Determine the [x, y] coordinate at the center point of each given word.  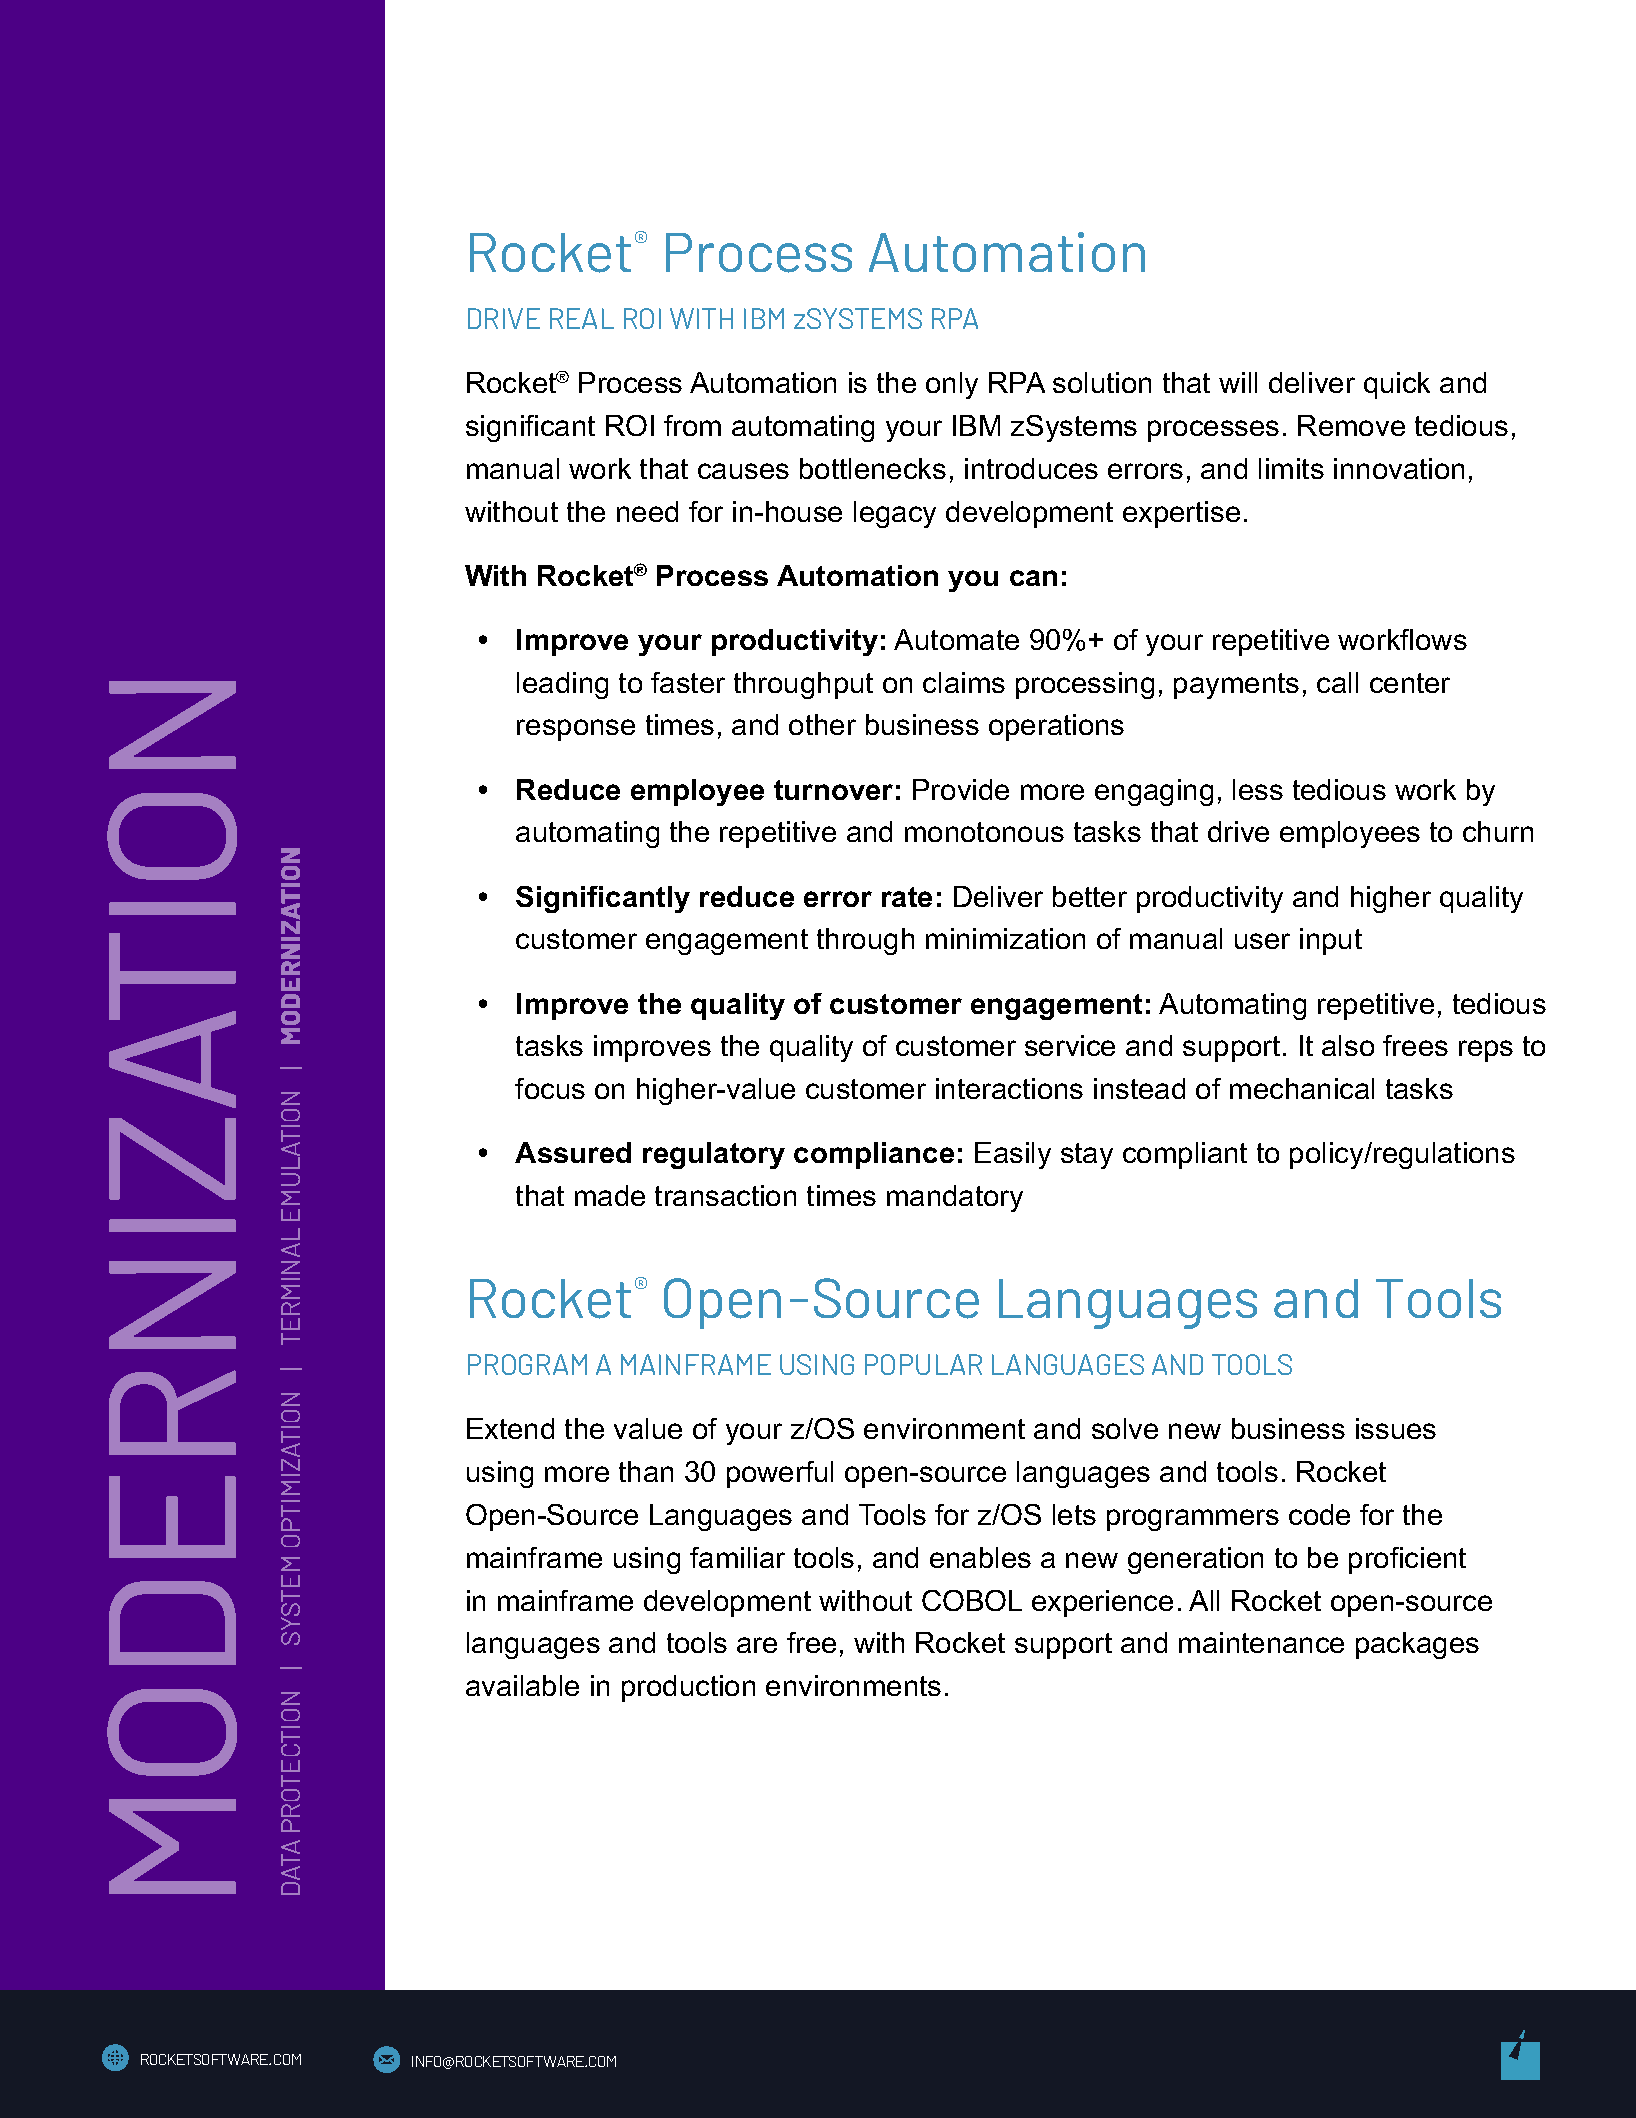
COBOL [972, 1600]
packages [1417, 1645]
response [576, 730]
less [1258, 789]
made [610, 1195]
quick [1397, 385]
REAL [582, 318]
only [952, 385]
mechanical [1302, 1088]
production [688, 1688]
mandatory [955, 1198]
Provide [961, 789]
